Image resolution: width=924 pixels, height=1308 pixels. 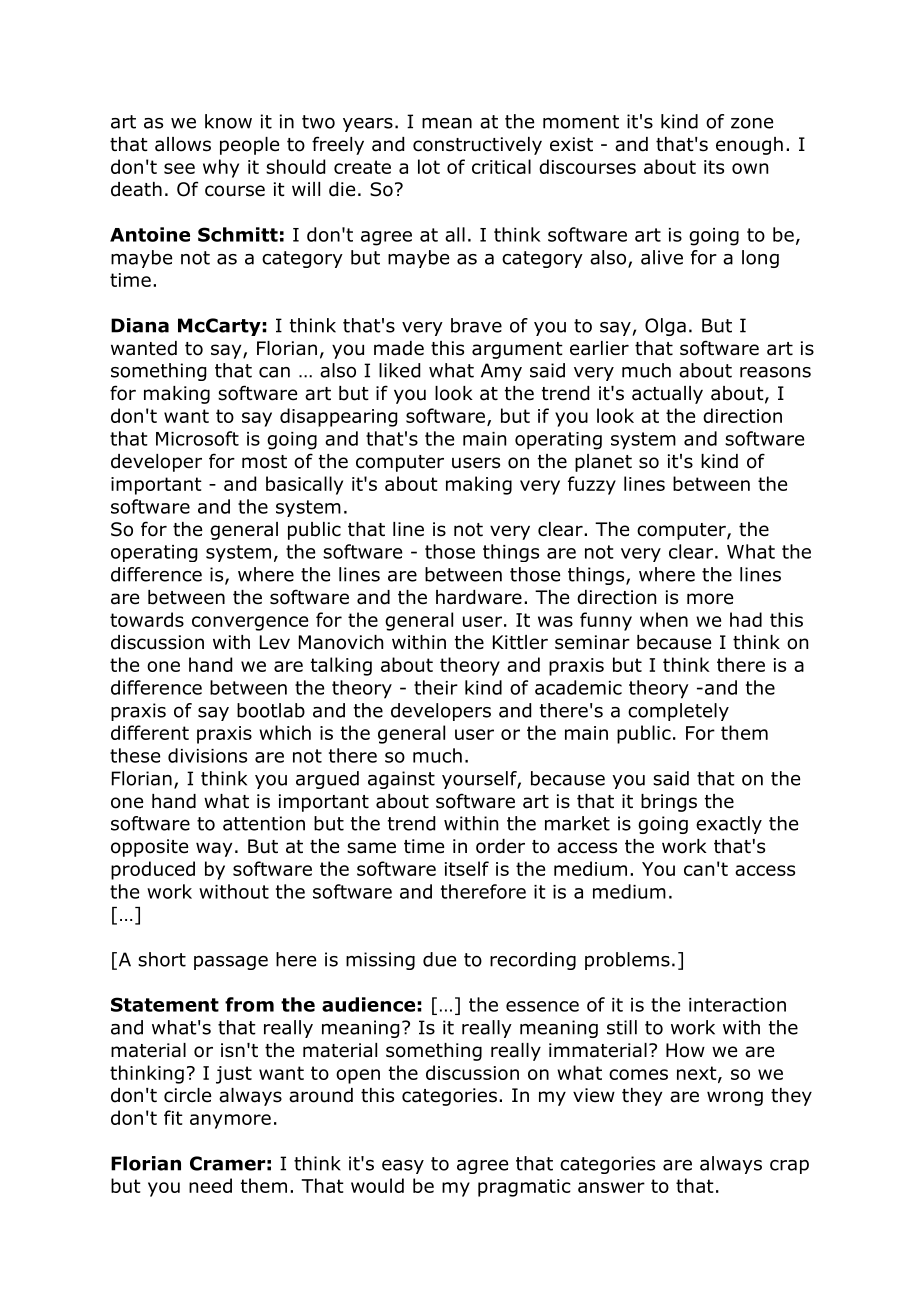 I want to click on constructively, so click(x=477, y=146).
